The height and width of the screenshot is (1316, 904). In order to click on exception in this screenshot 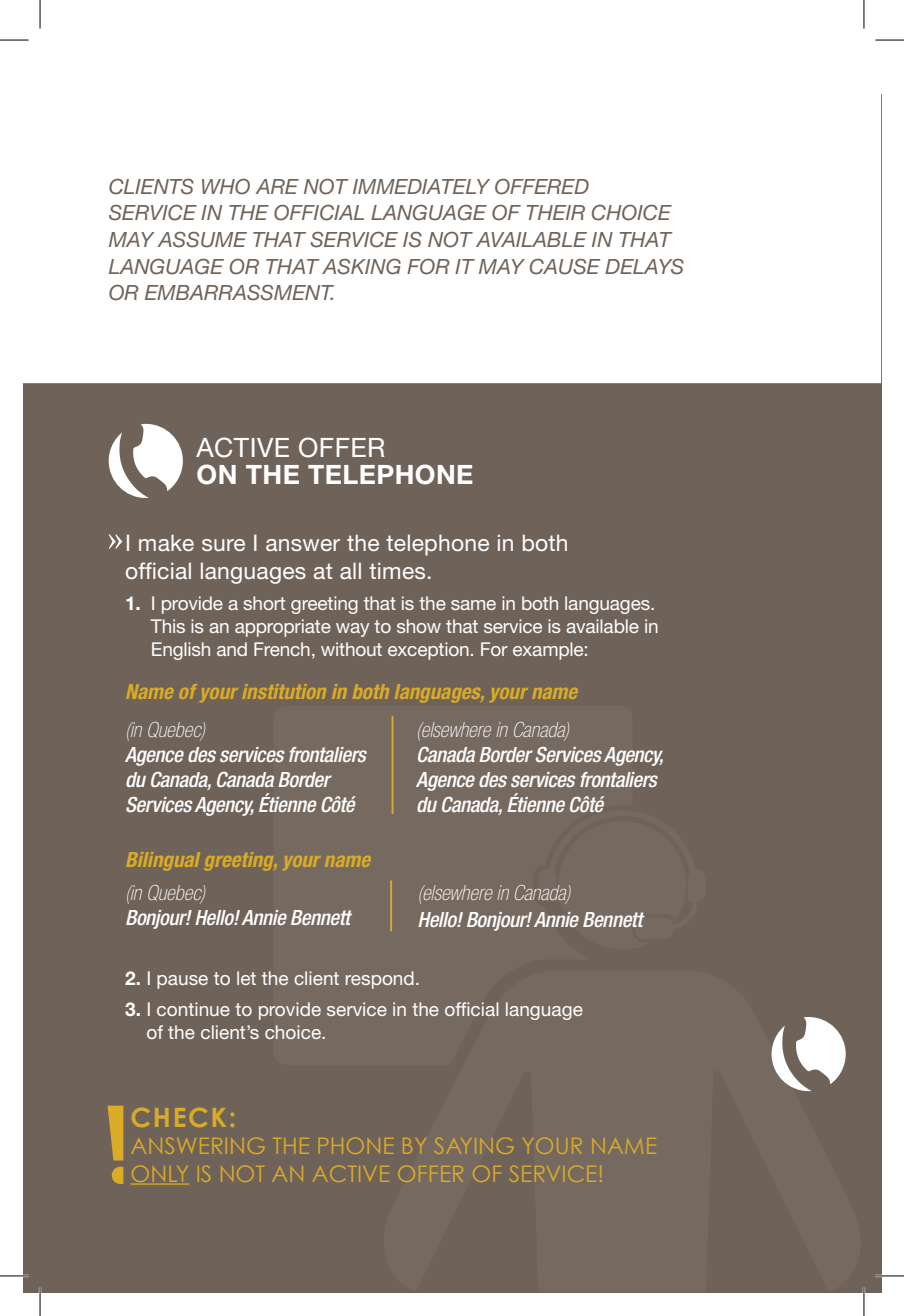, I will do `click(428, 651)`.
